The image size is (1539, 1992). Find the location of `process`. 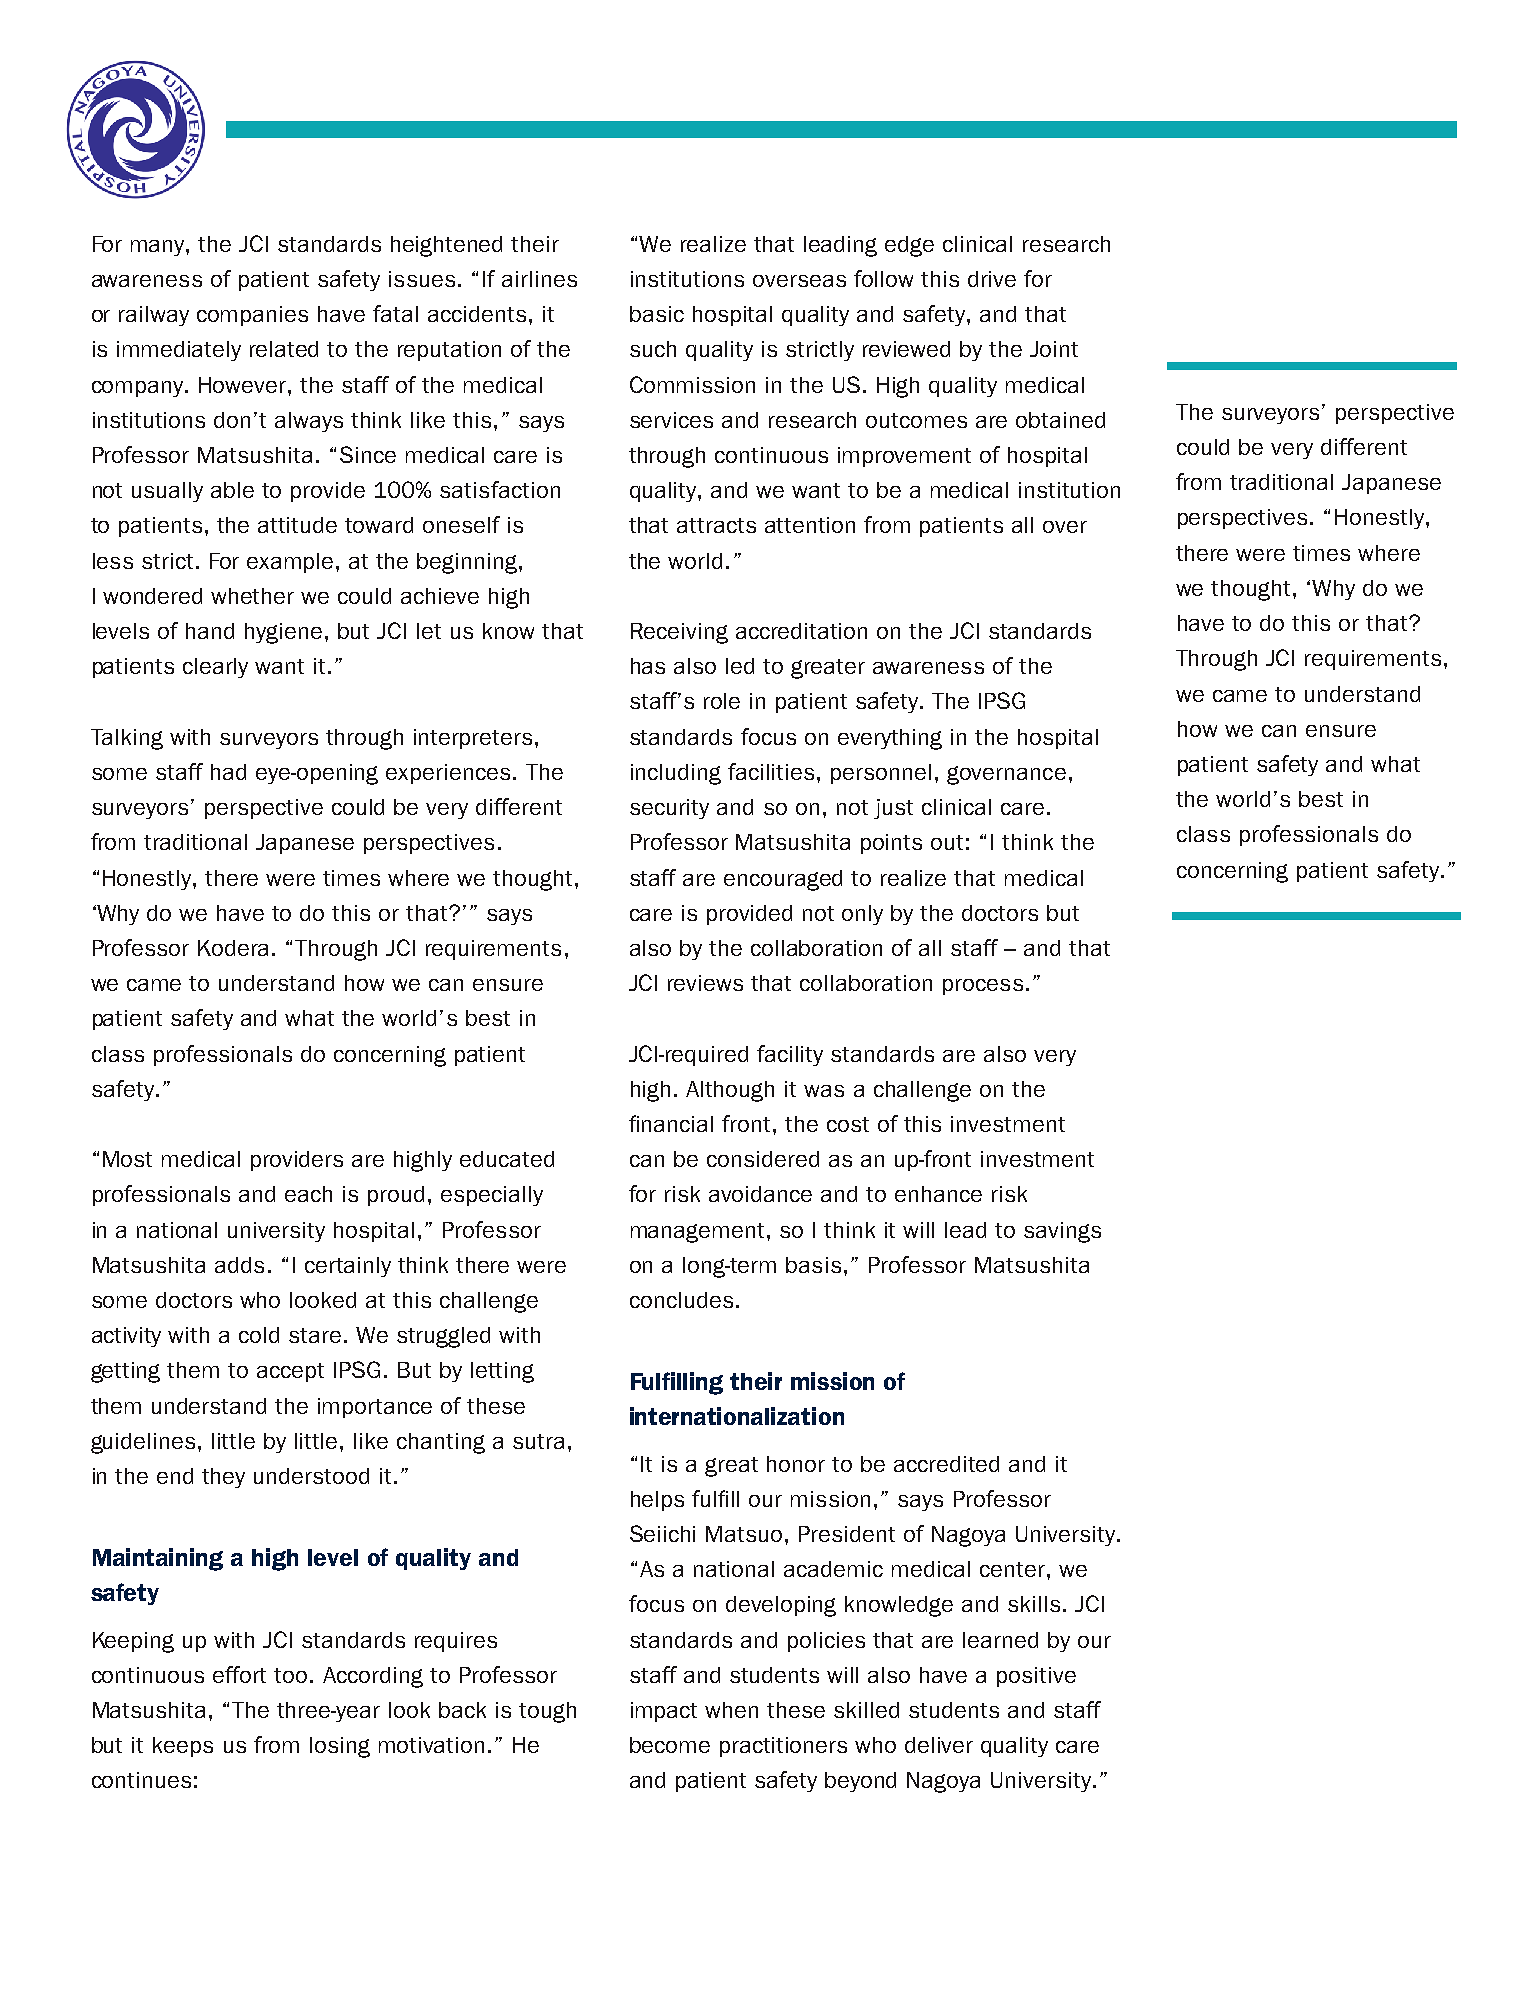

process is located at coordinates (983, 987).
